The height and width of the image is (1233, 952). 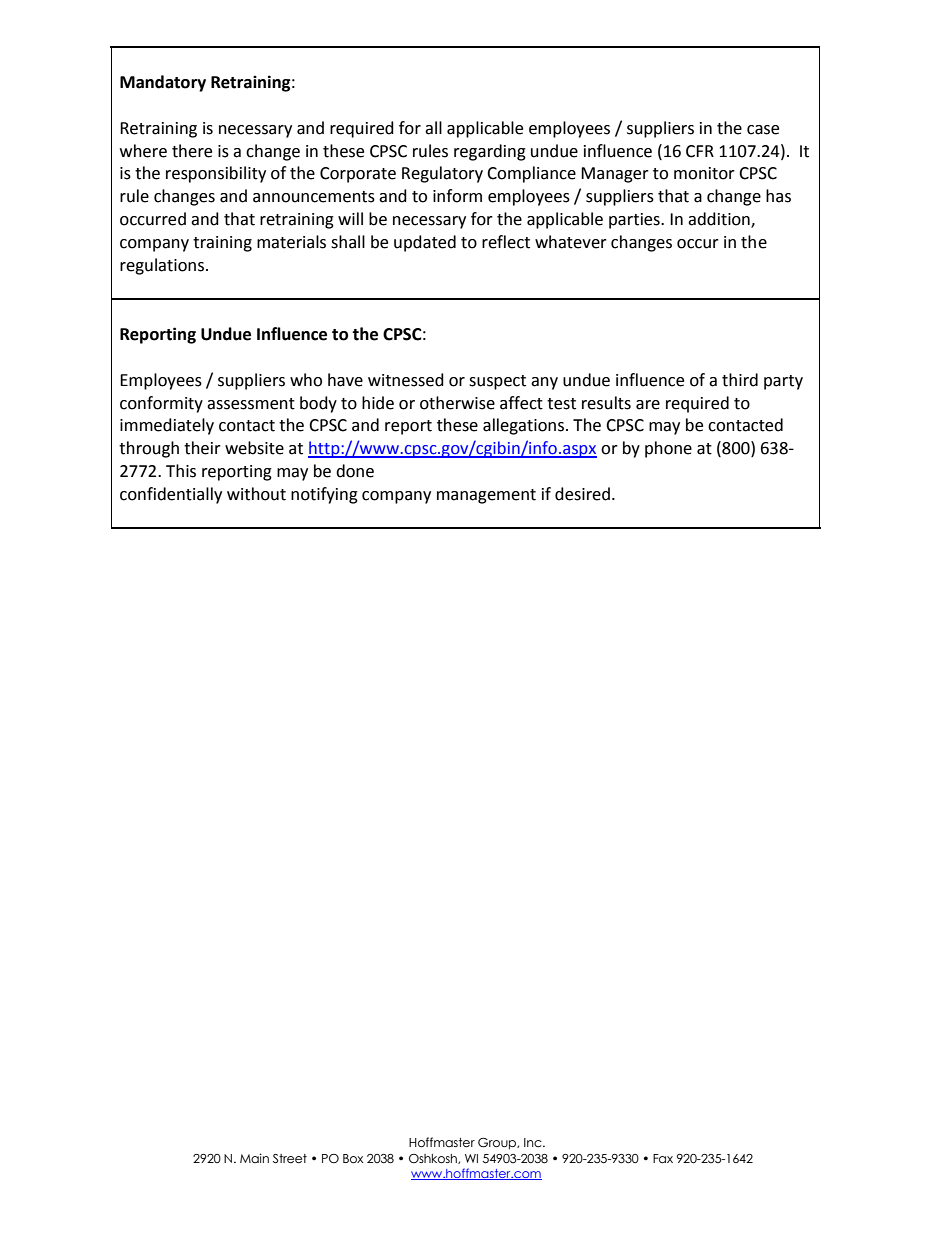 I want to click on their, so click(x=202, y=448).
